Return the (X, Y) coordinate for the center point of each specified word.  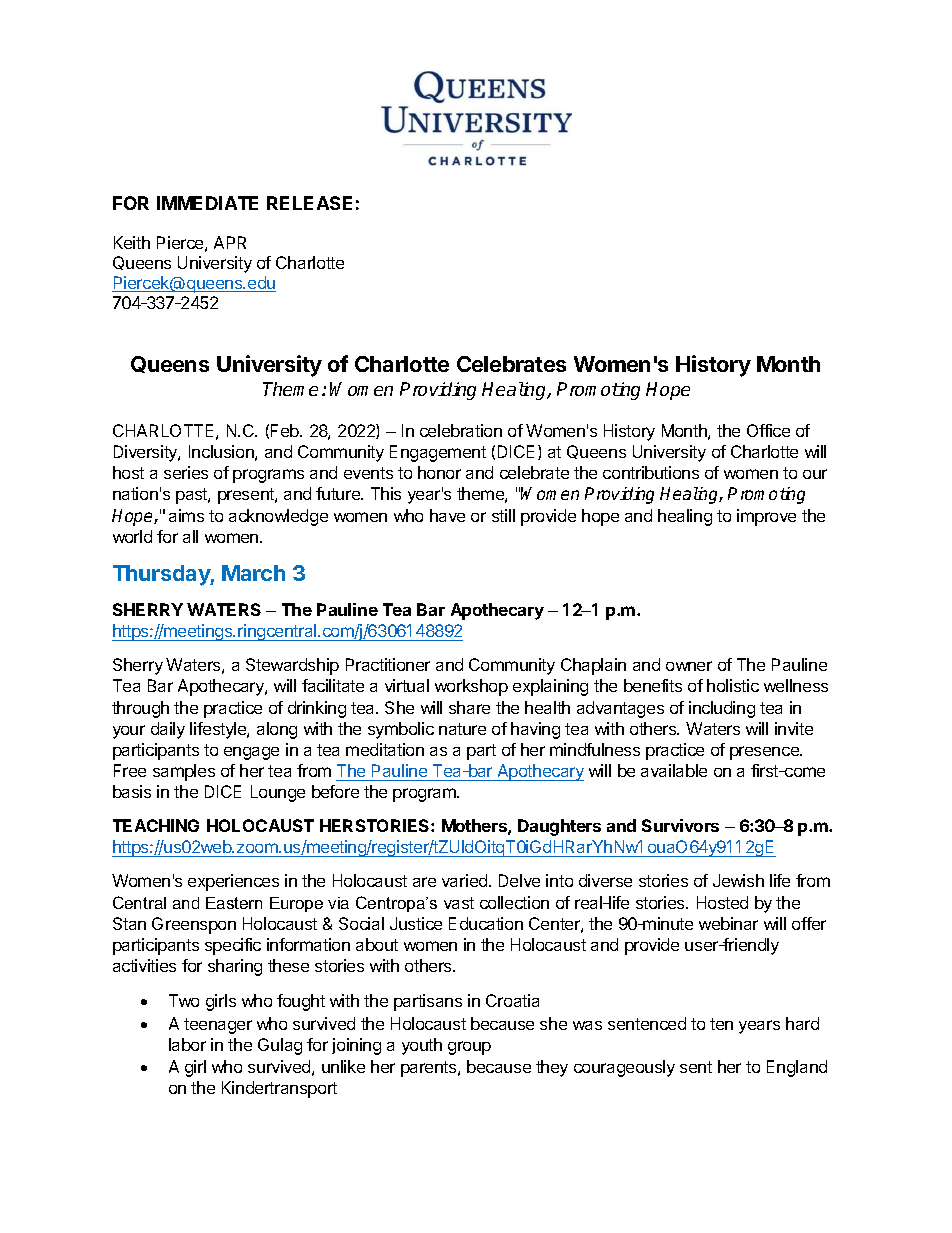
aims (186, 515)
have (447, 515)
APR (230, 242)
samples (184, 772)
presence (765, 753)
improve (766, 517)
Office (768, 430)
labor (187, 1044)
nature (462, 729)
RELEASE (309, 203)
